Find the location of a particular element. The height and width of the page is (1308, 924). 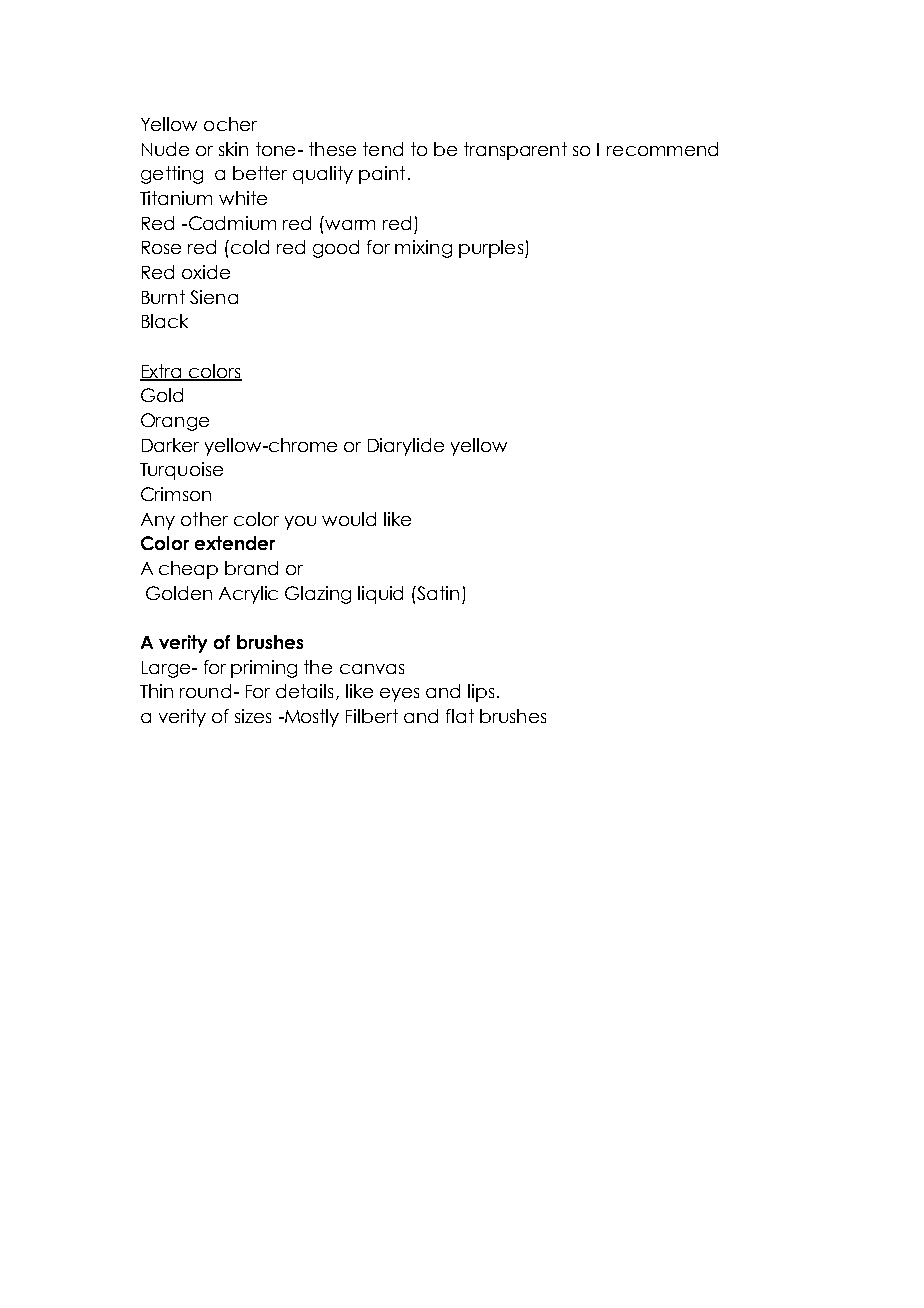

recommend is located at coordinates (662, 149).
